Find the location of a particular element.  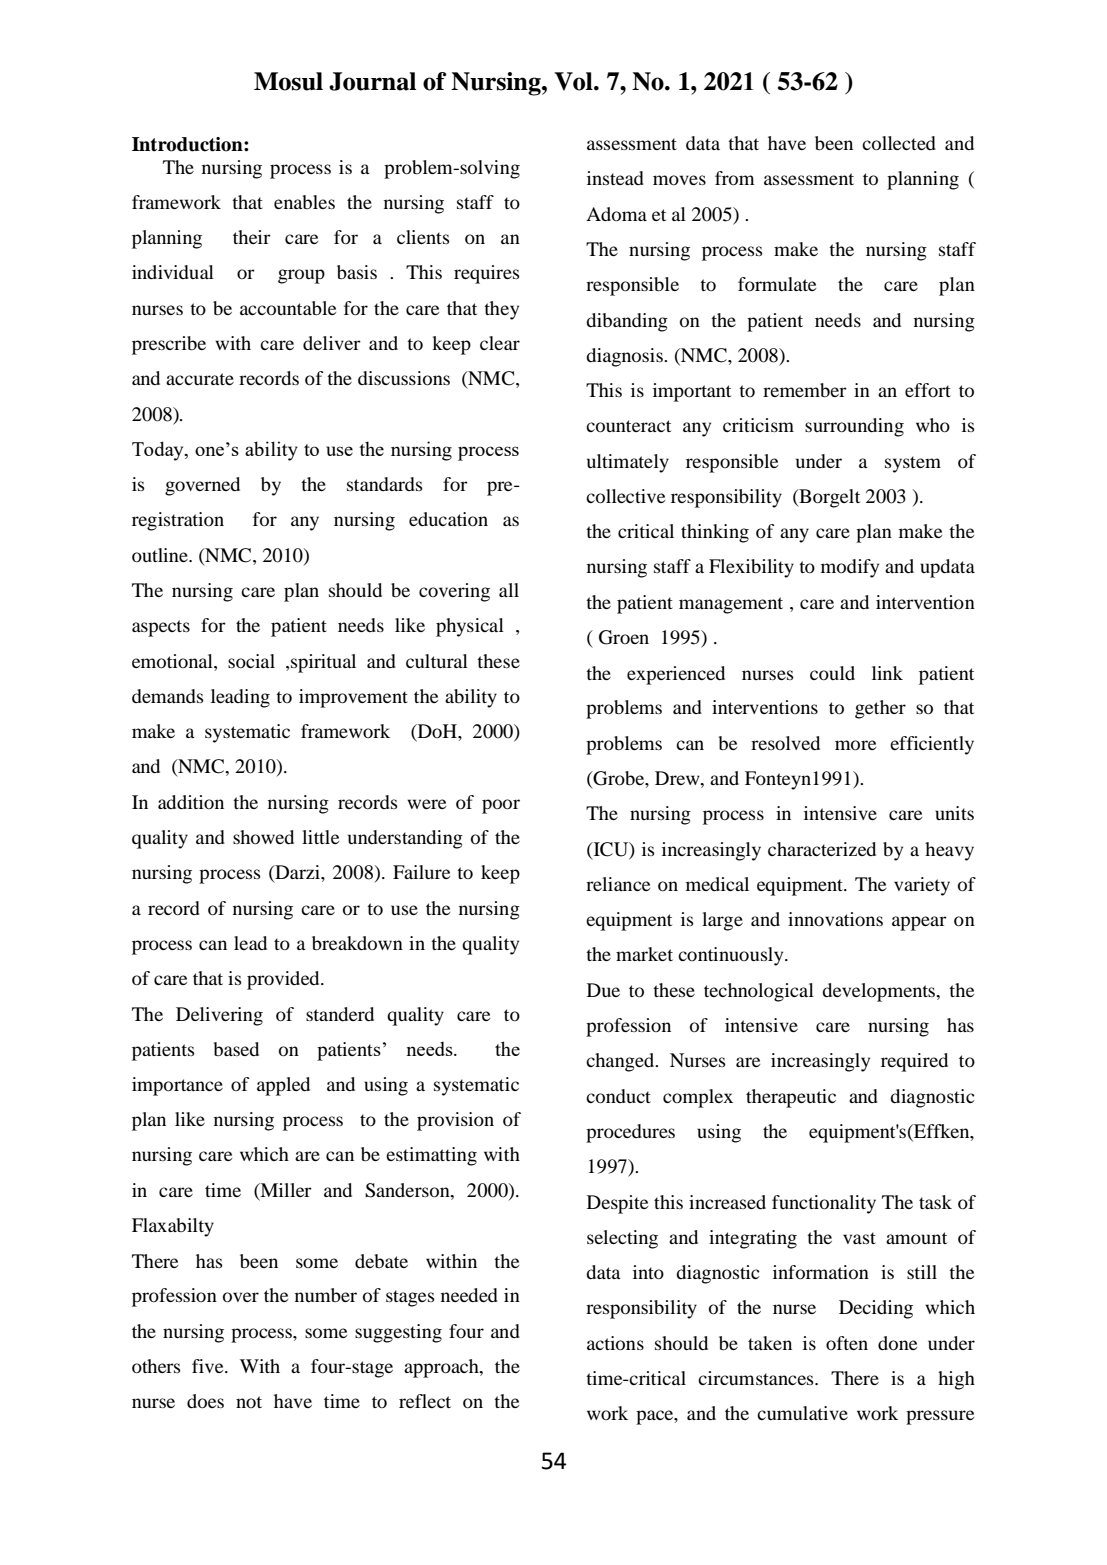

instead is located at coordinates (615, 178).
